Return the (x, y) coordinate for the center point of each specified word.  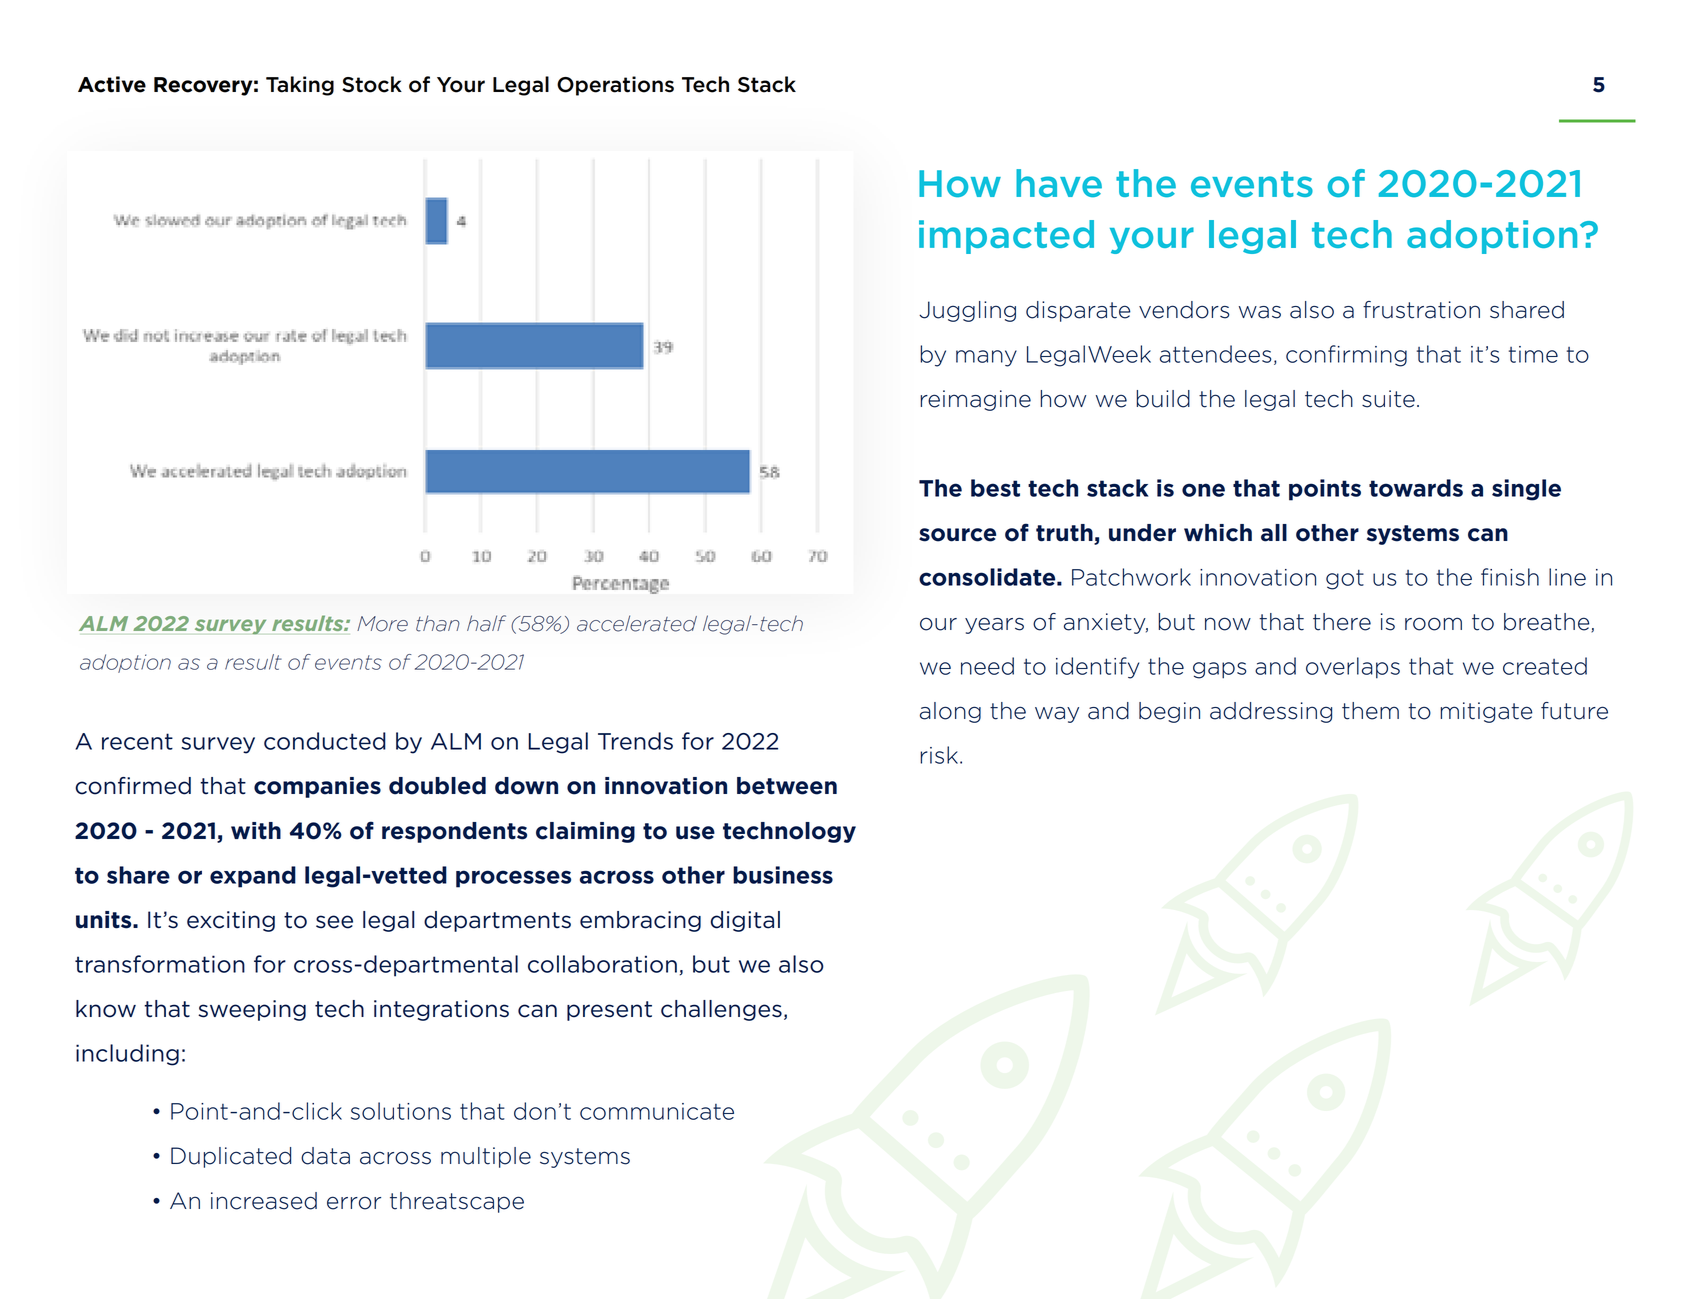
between (787, 786)
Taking (300, 86)
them (1370, 711)
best (995, 488)
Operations (615, 86)
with (256, 831)
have (1059, 183)
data (325, 1156)
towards (1416, 488)
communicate (657, 1111)
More (382, 624)
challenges (721, 1010)
